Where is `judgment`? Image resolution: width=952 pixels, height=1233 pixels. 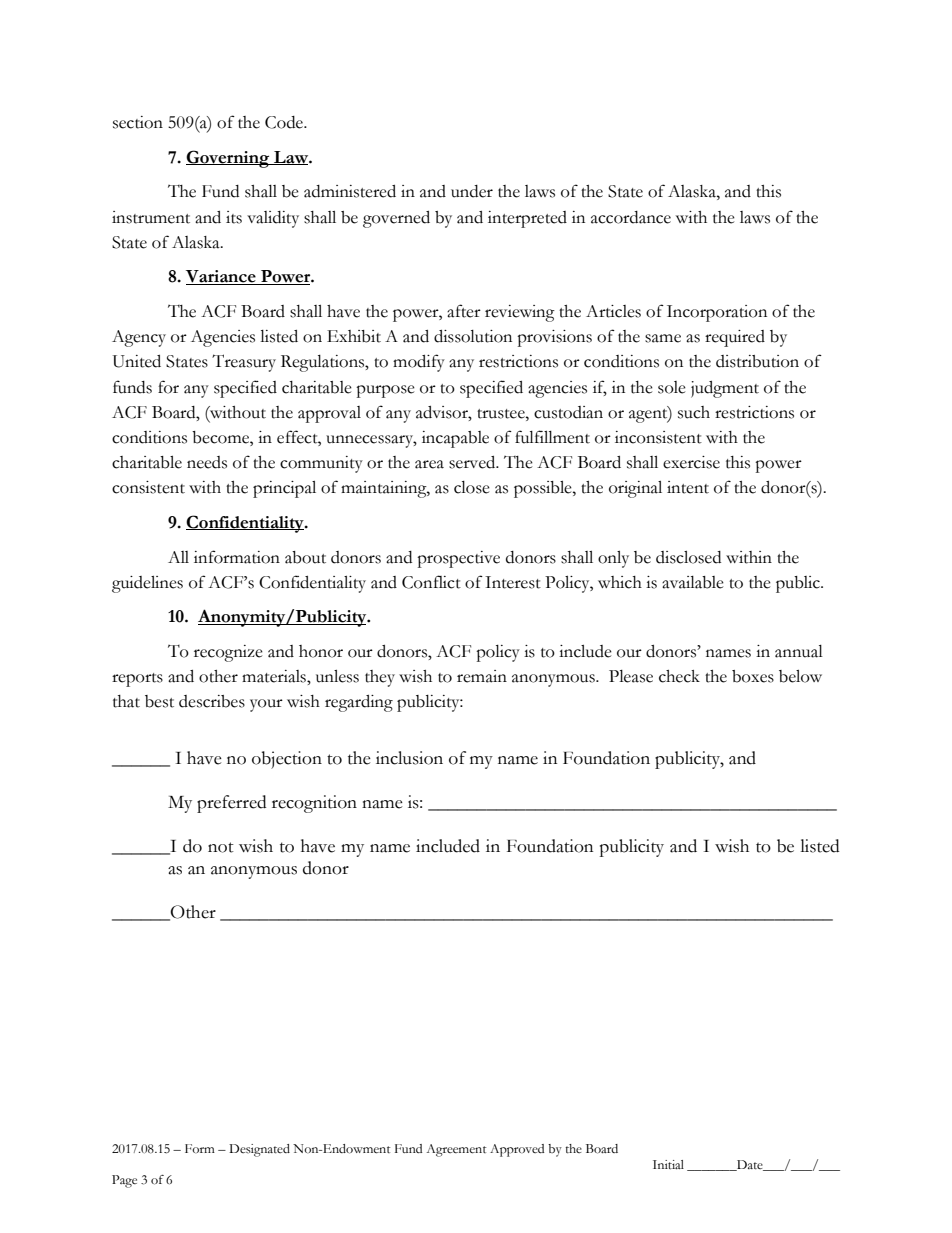
judgment is located at coordinates (725, 389).
